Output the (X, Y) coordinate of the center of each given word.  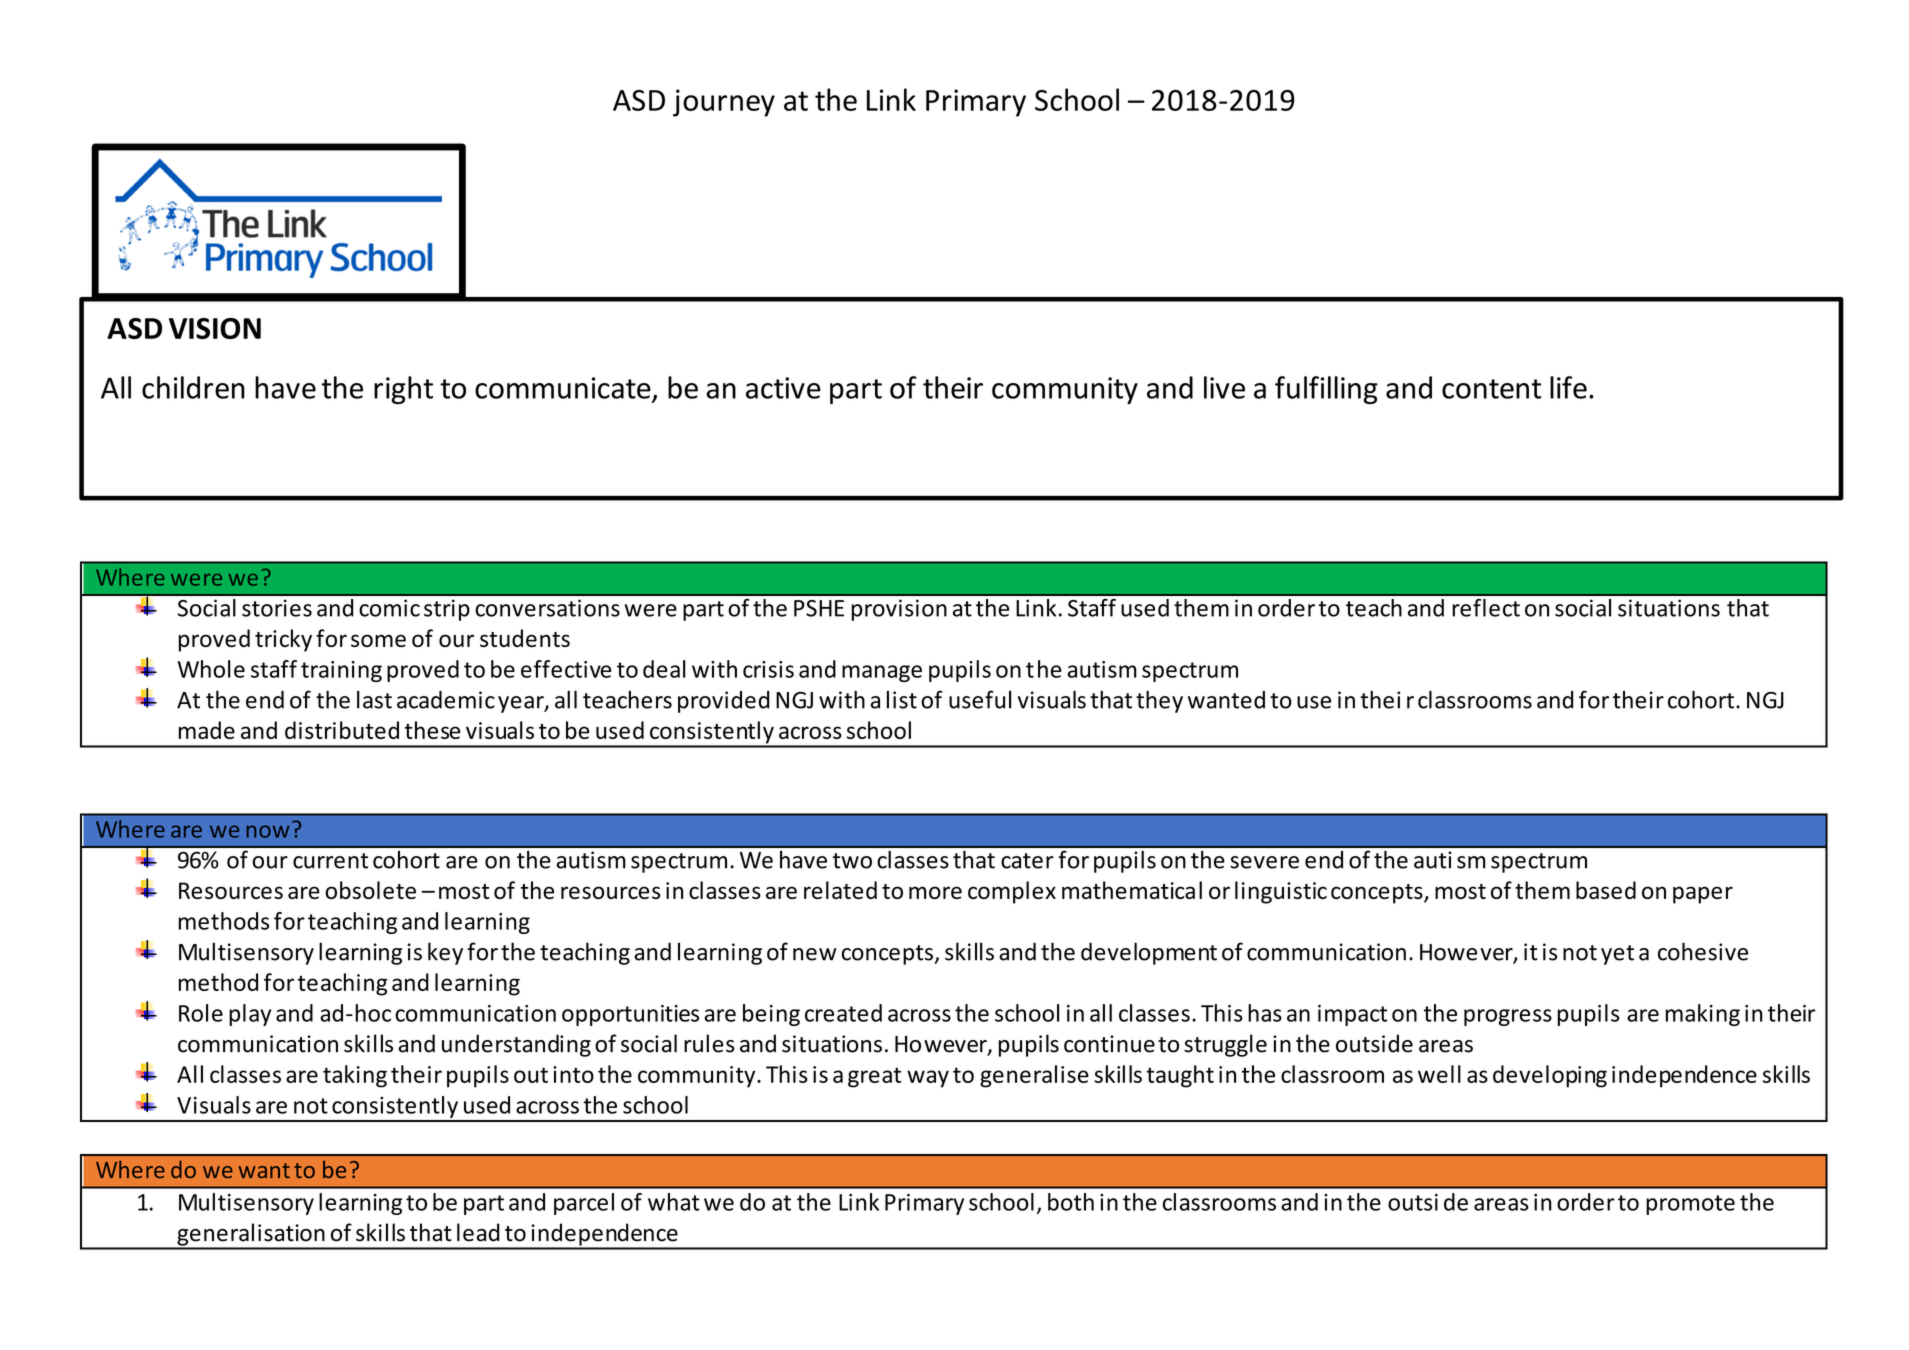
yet (1617, 955)
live (1224, 387)
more (935, 892)
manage (882, 673)
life (1568, 387)
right (403, 390)
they (1159, 701)
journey (724, 103)
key (445, 953)
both (1071, 1202)
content (1491, 389)
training (341, 671)
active (783, 388)
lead (478, 1232)
